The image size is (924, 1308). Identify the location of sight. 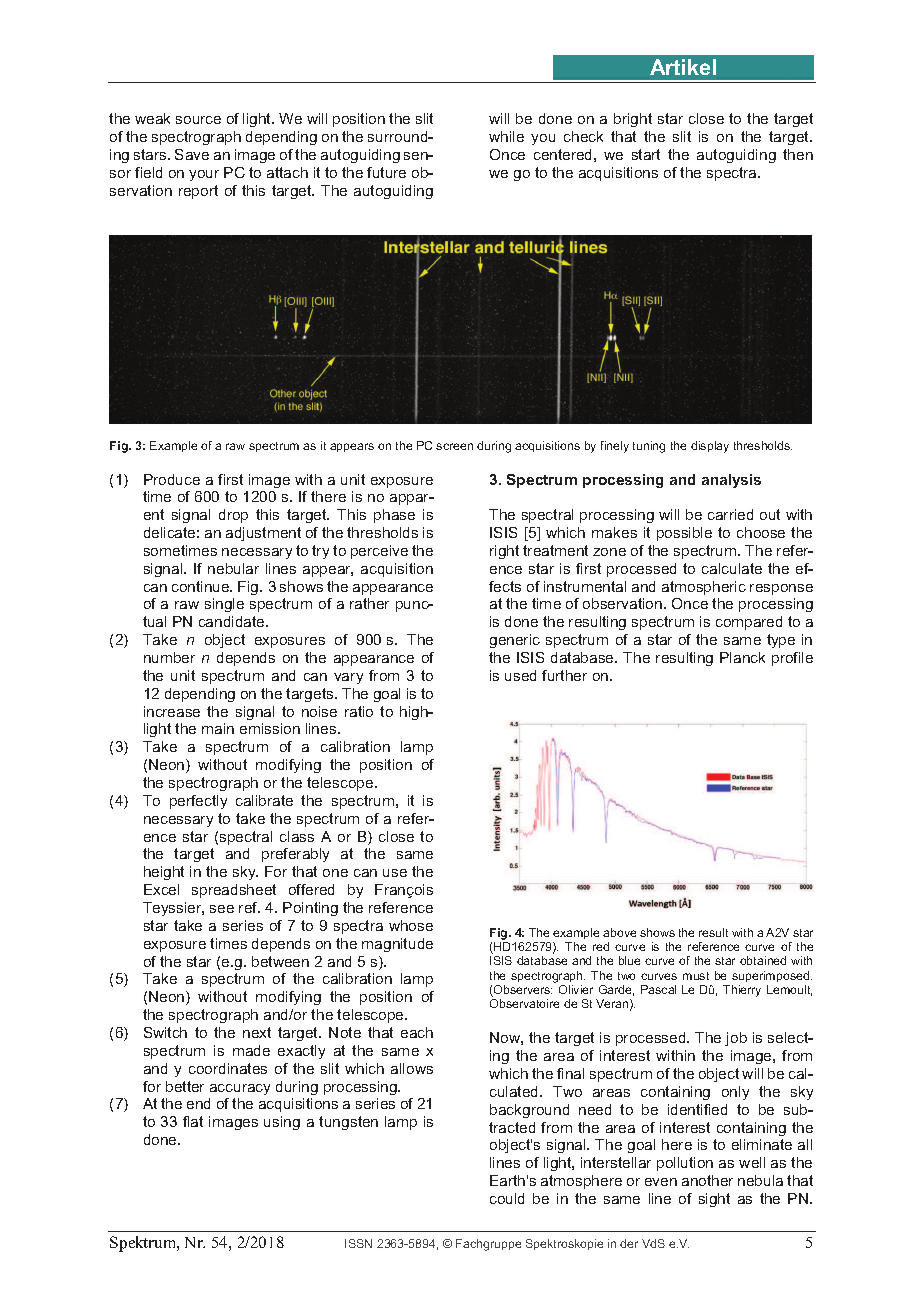
(714, 1200).
